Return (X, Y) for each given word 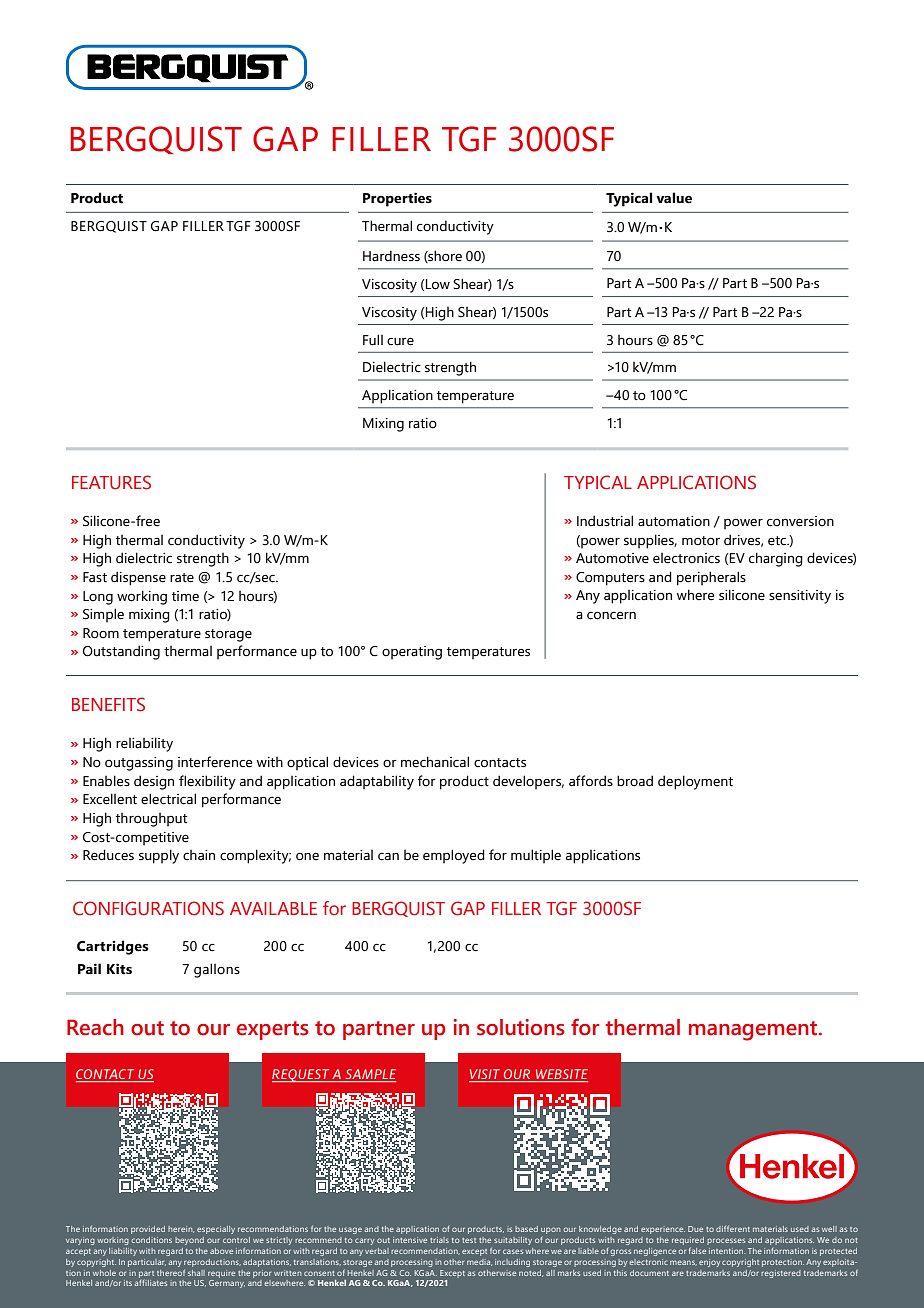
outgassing (139, 764)
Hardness (391, 256)
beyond (189, 1241)
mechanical (435, 762)
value (674, 198)
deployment (695, 782)
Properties (397, 199)
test (469, 1240)
